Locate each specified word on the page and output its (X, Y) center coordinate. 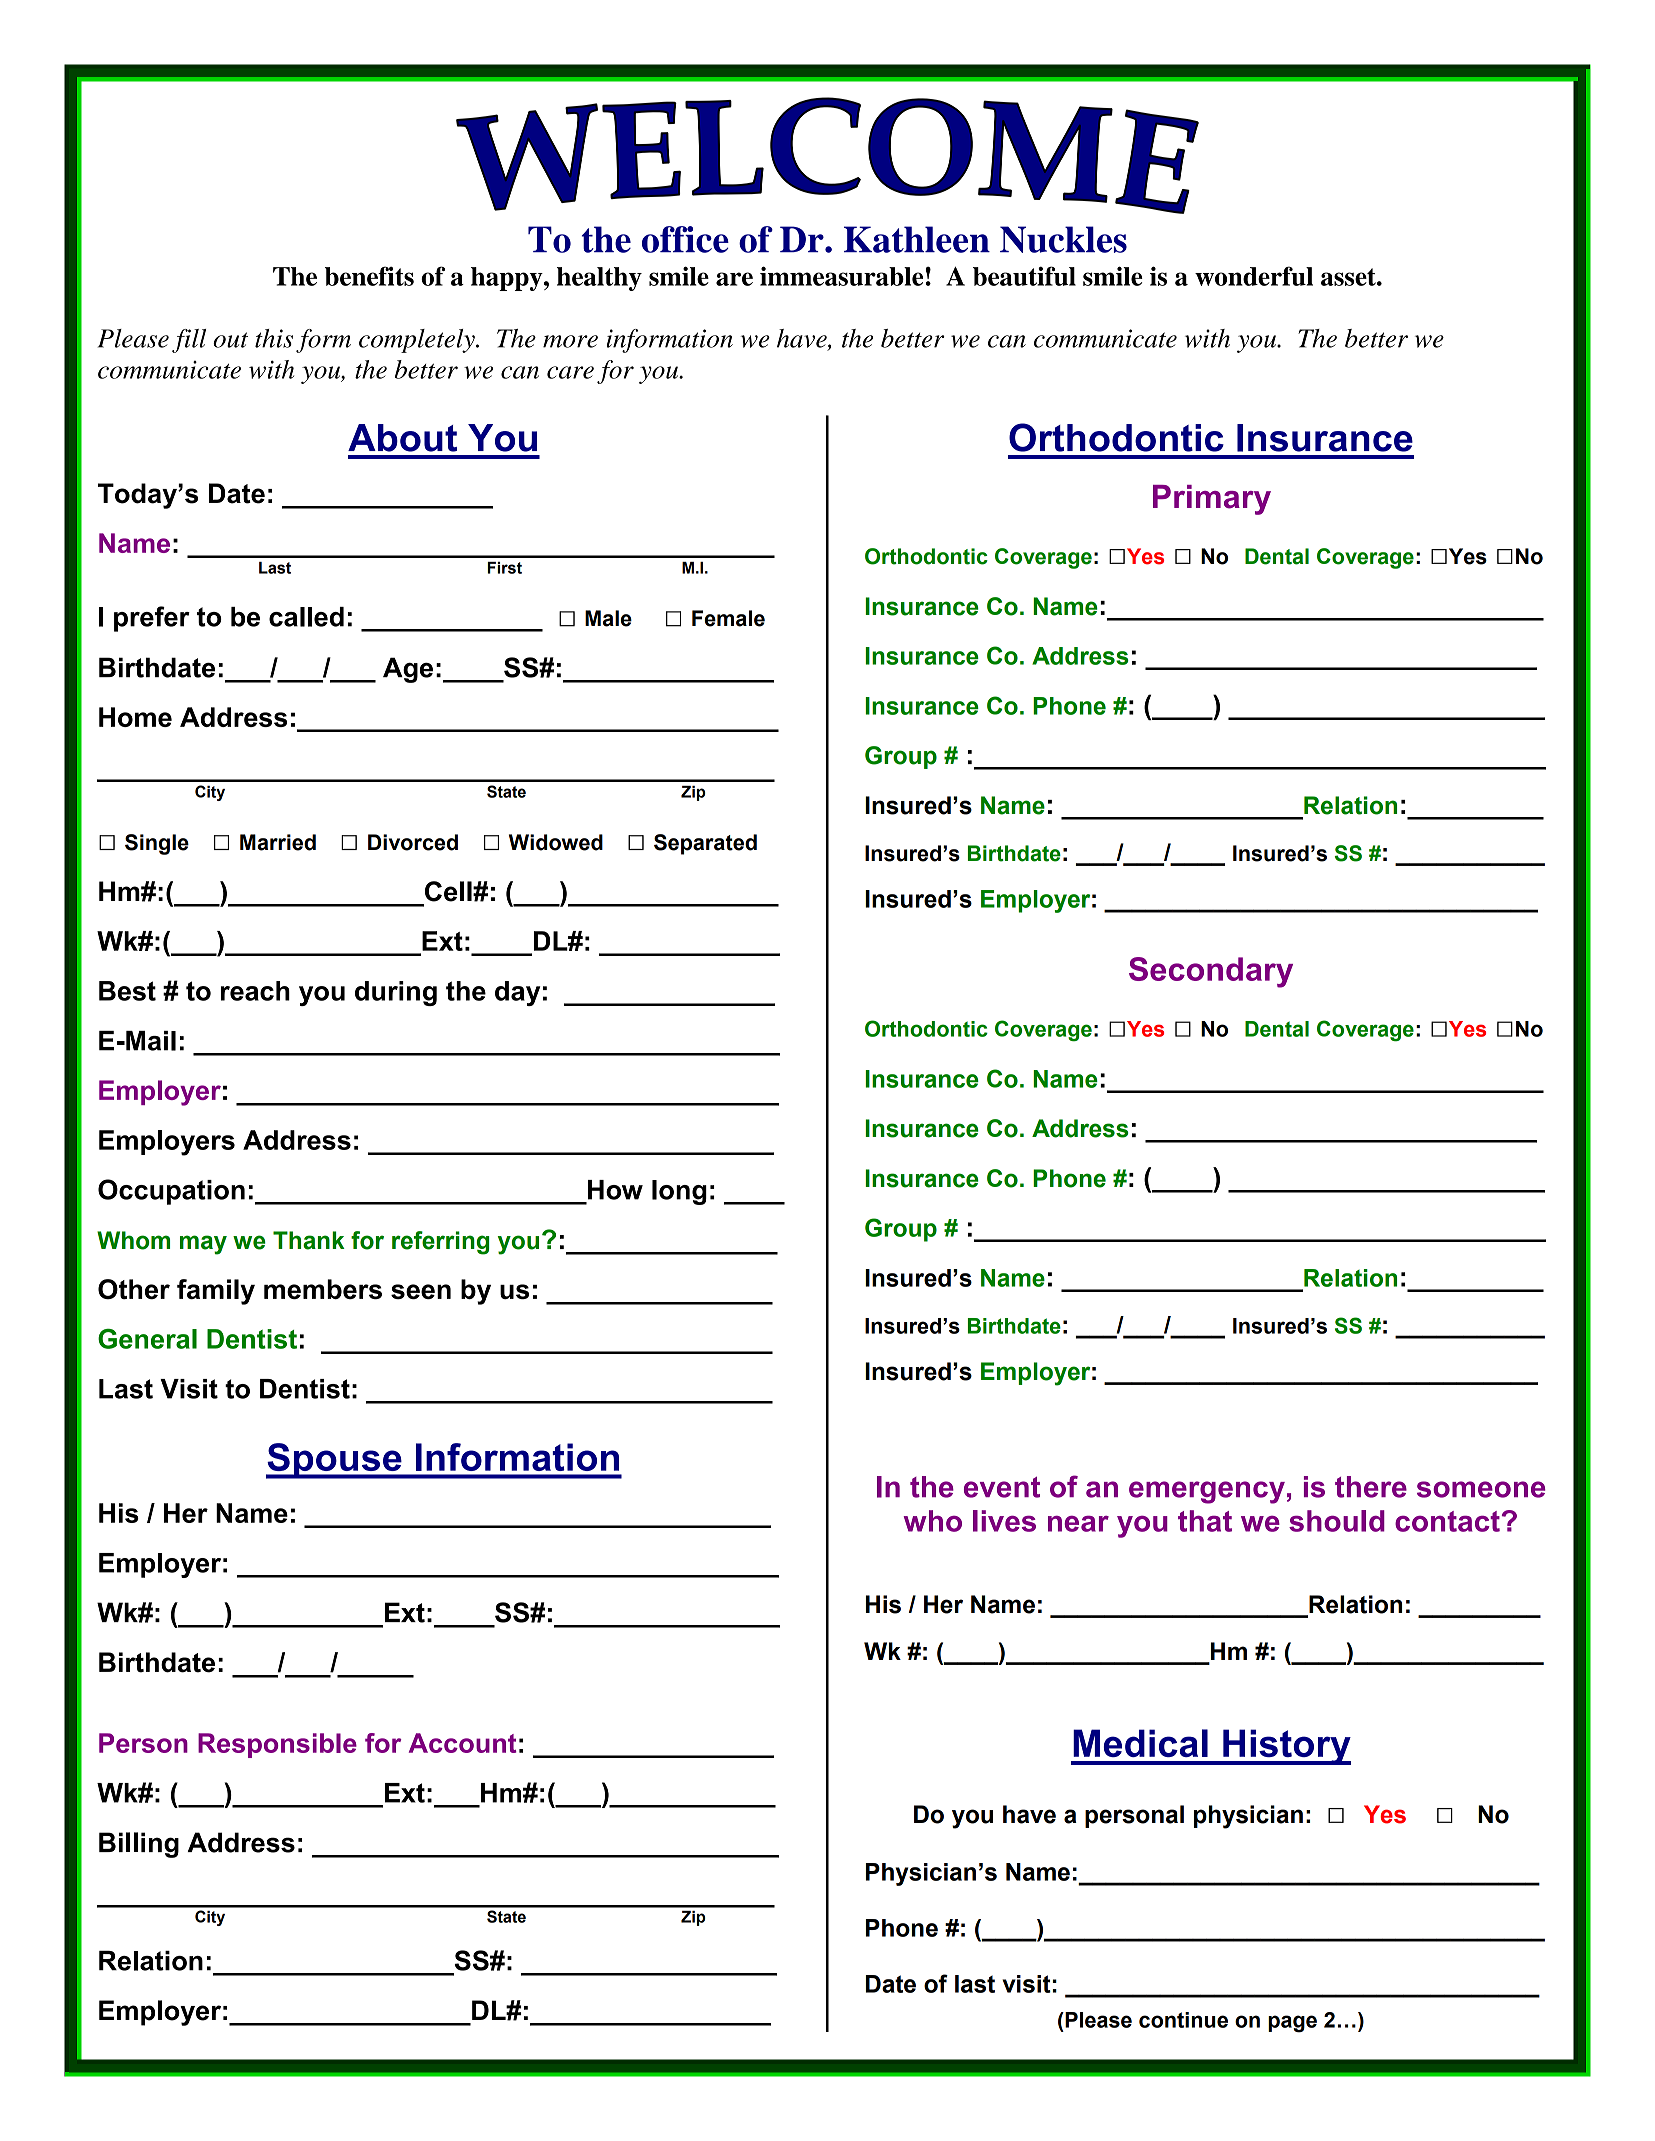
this (274, 338)
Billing (139, 1845)
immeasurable (841, 276)
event (1002, 1487)
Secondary (1211, 972)
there (1371, 1487)
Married (278, 842)
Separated (705, 844)
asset (1349, 277)
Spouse (335, 1461)
